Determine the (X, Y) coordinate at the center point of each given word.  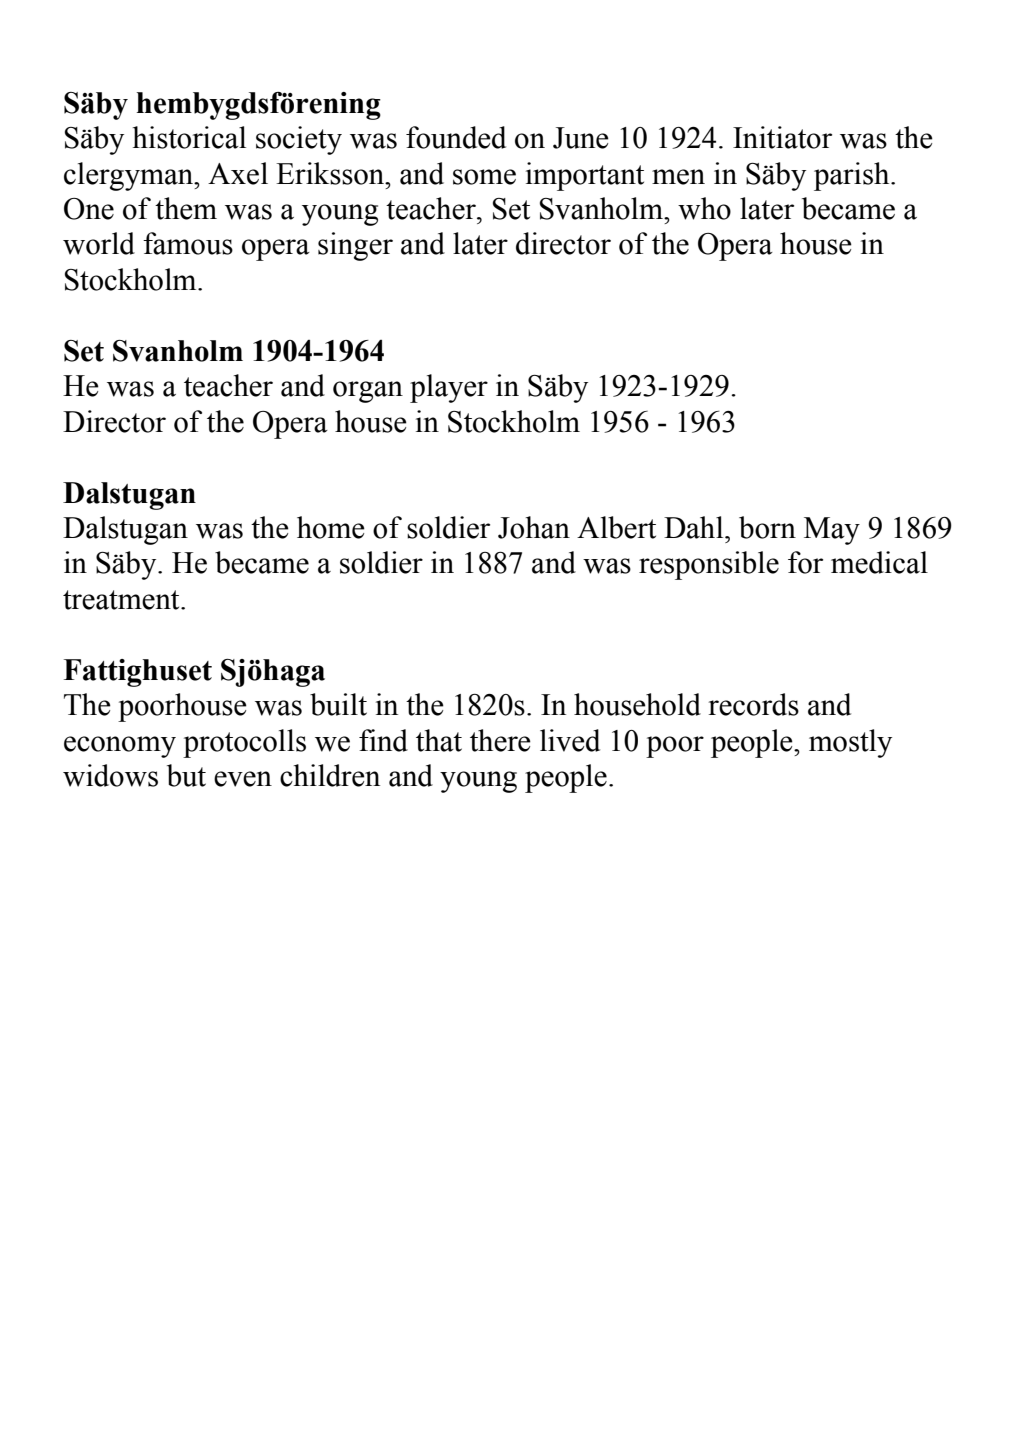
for (805, 562)
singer (355, 246)
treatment (122, 600)
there (500, 740)
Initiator (782, 137)
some (484, 177)
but (186, 775)
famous (188, 243)
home (331, 527)
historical (189, 137)
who (704, 208)
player (449, 388)
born (767, 527)
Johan (534, 527)
